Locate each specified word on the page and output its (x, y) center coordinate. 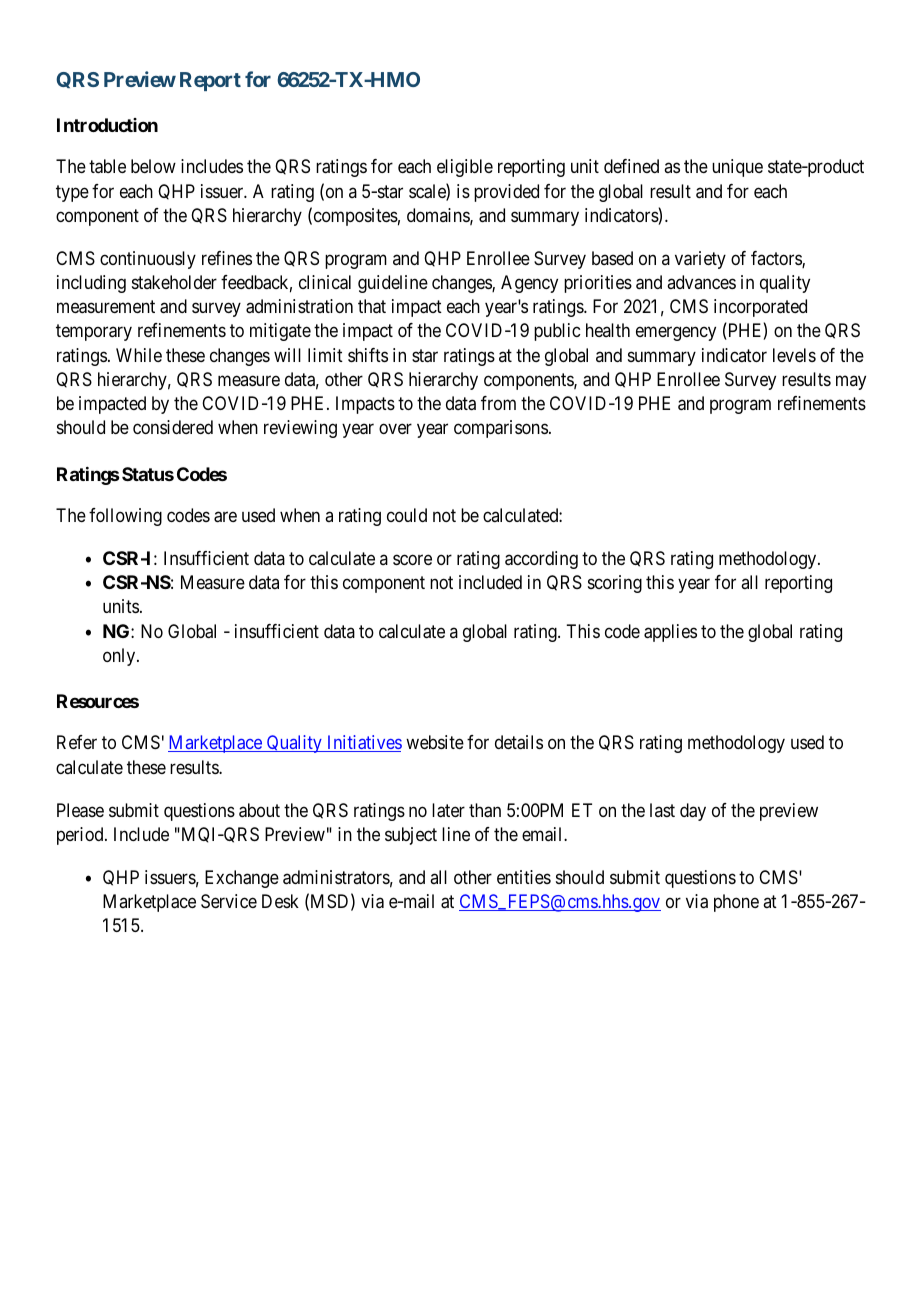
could (407, 515)
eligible (465, 168)
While (139, 355)
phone (736, 903)
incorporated (760, 308)
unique (737, 168)
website (435, 742)
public (557, 332)
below (153, 166)
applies (670, 633)
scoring (615, 584)
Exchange (242, 879)
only (120, 657)
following (125, 517)
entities (524, 877)
